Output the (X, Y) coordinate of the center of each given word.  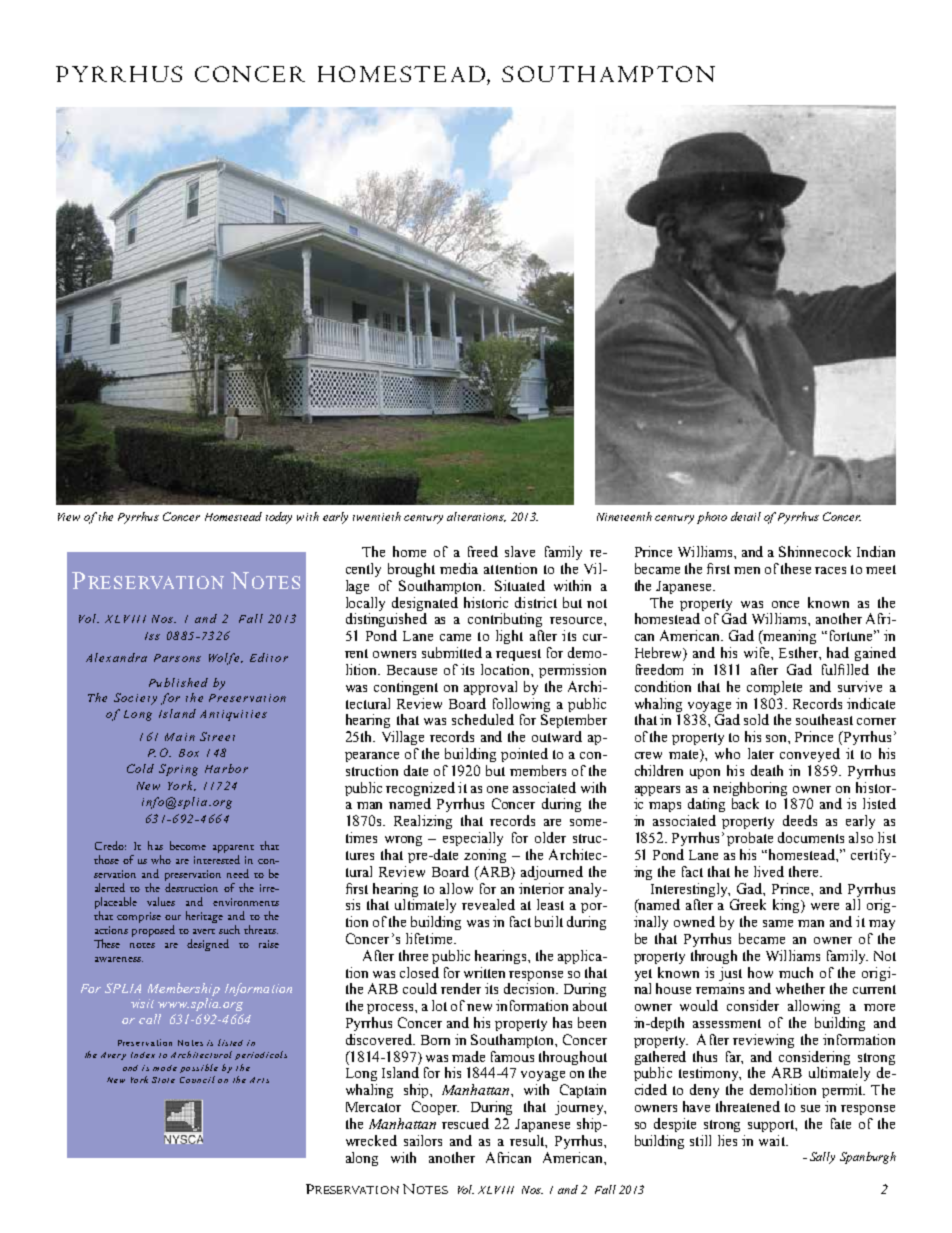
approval (490, 688)
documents (811, 837)
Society (135, 699)
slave (520, 551)
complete (774, 688)
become (188, 845)
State (163, 1080)
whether (800, 988)
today (279, 518)
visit (142, 1003)
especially (473, 839)
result (528, 1141)
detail (746, 516)
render (461, 988)
